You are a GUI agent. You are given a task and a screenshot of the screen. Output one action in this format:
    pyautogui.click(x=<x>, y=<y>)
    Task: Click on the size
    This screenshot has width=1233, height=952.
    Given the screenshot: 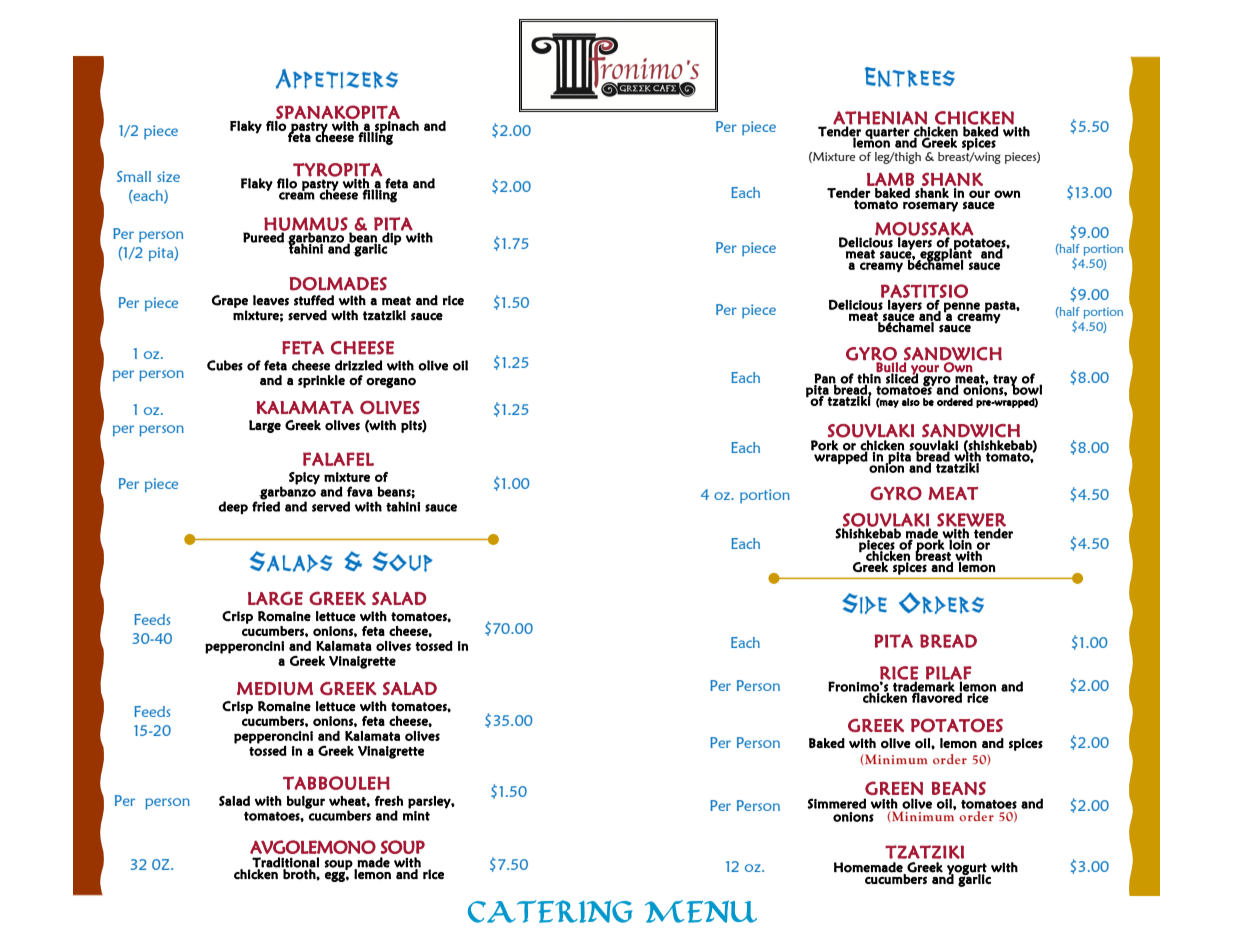 What is the action you would take?
    pyautogui.click(x=168, y=176)
